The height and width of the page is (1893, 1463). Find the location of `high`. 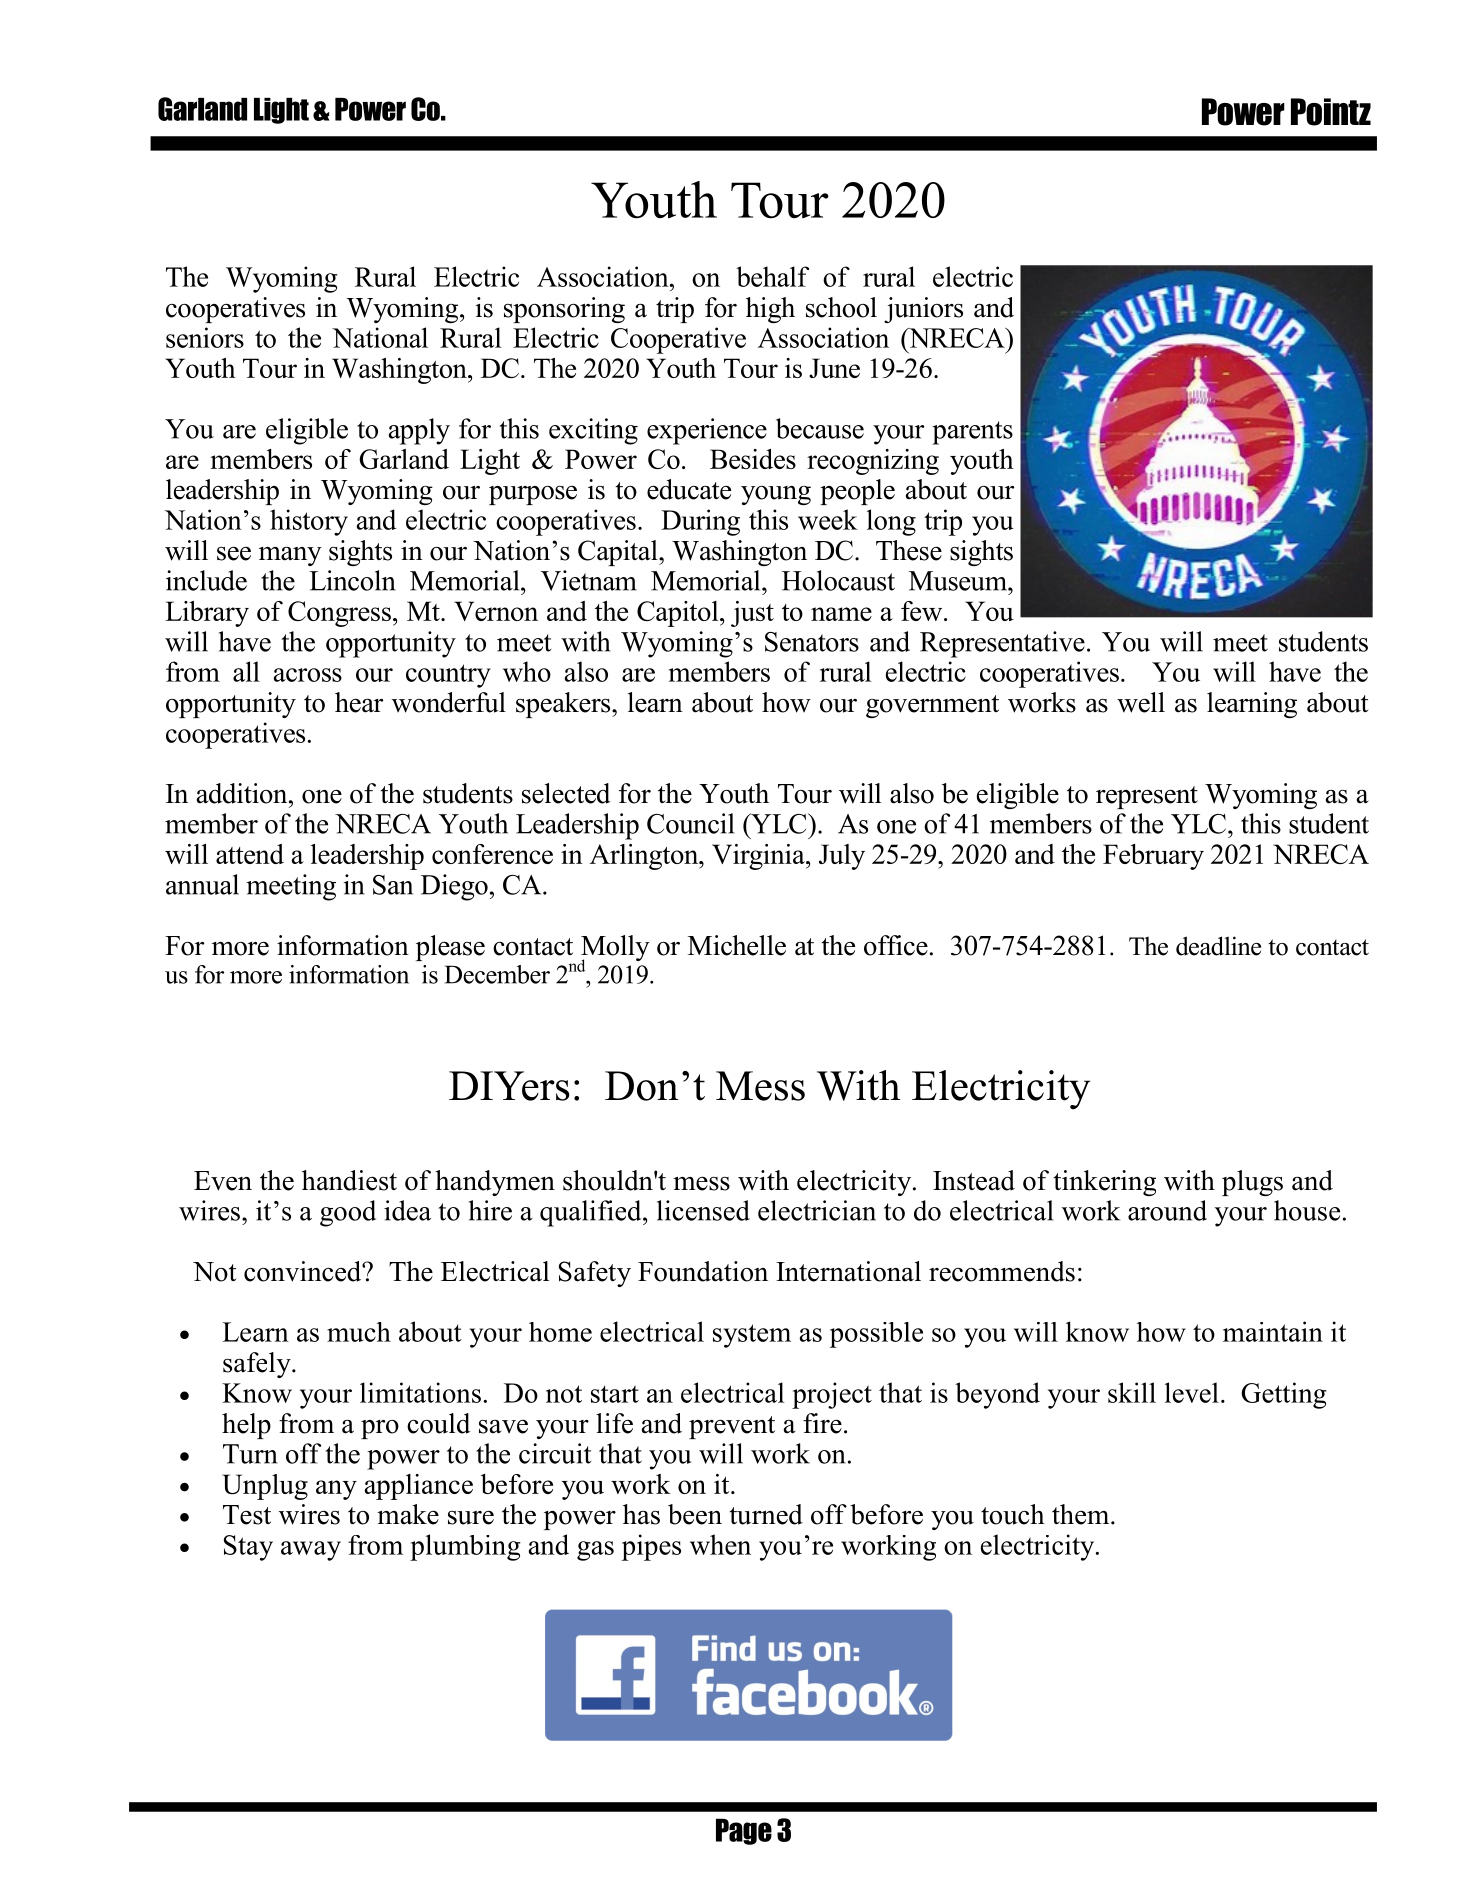

high is located at coordinates (770, 310).
